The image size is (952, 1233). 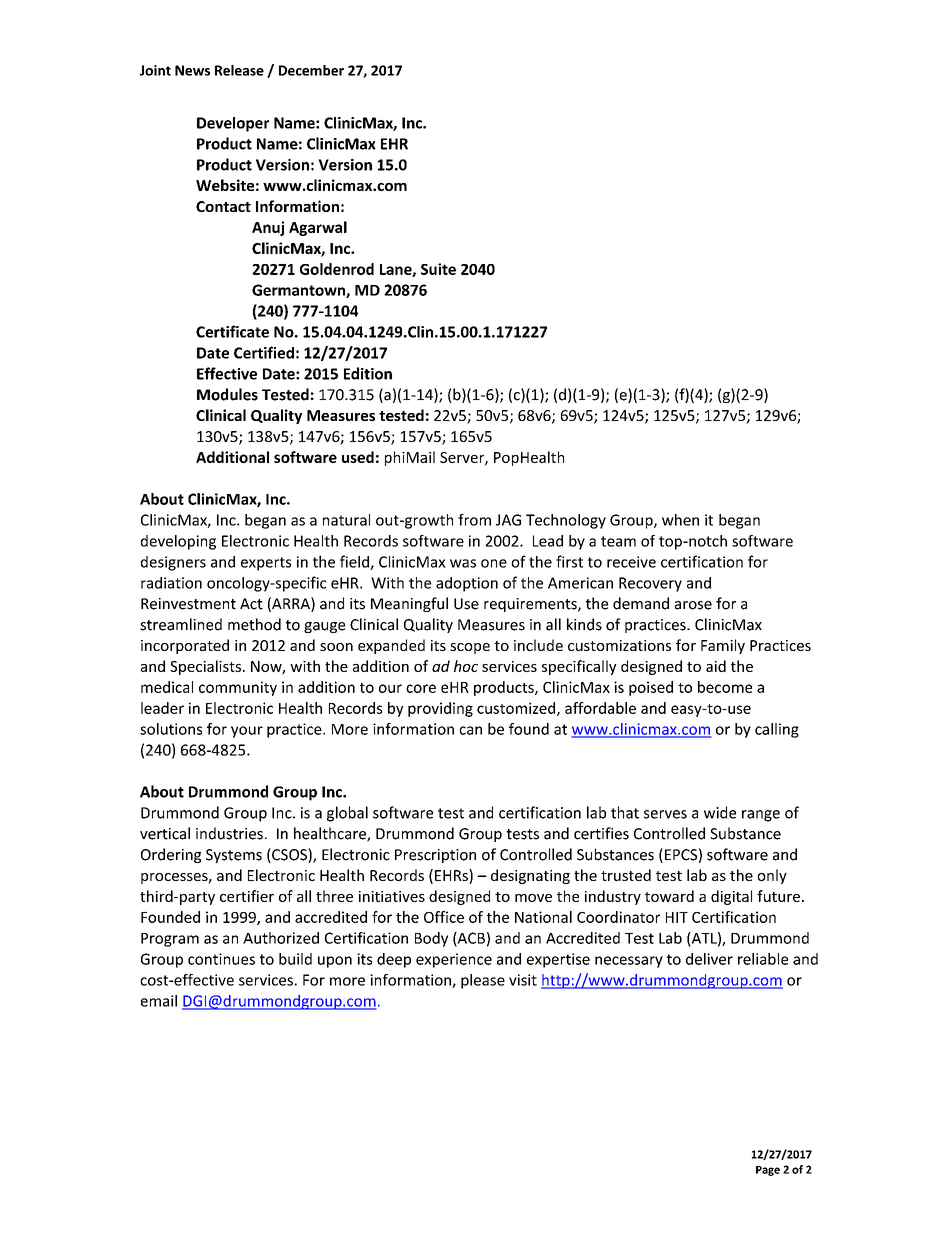 I want to click on arose, so click(x=693, y=605).
